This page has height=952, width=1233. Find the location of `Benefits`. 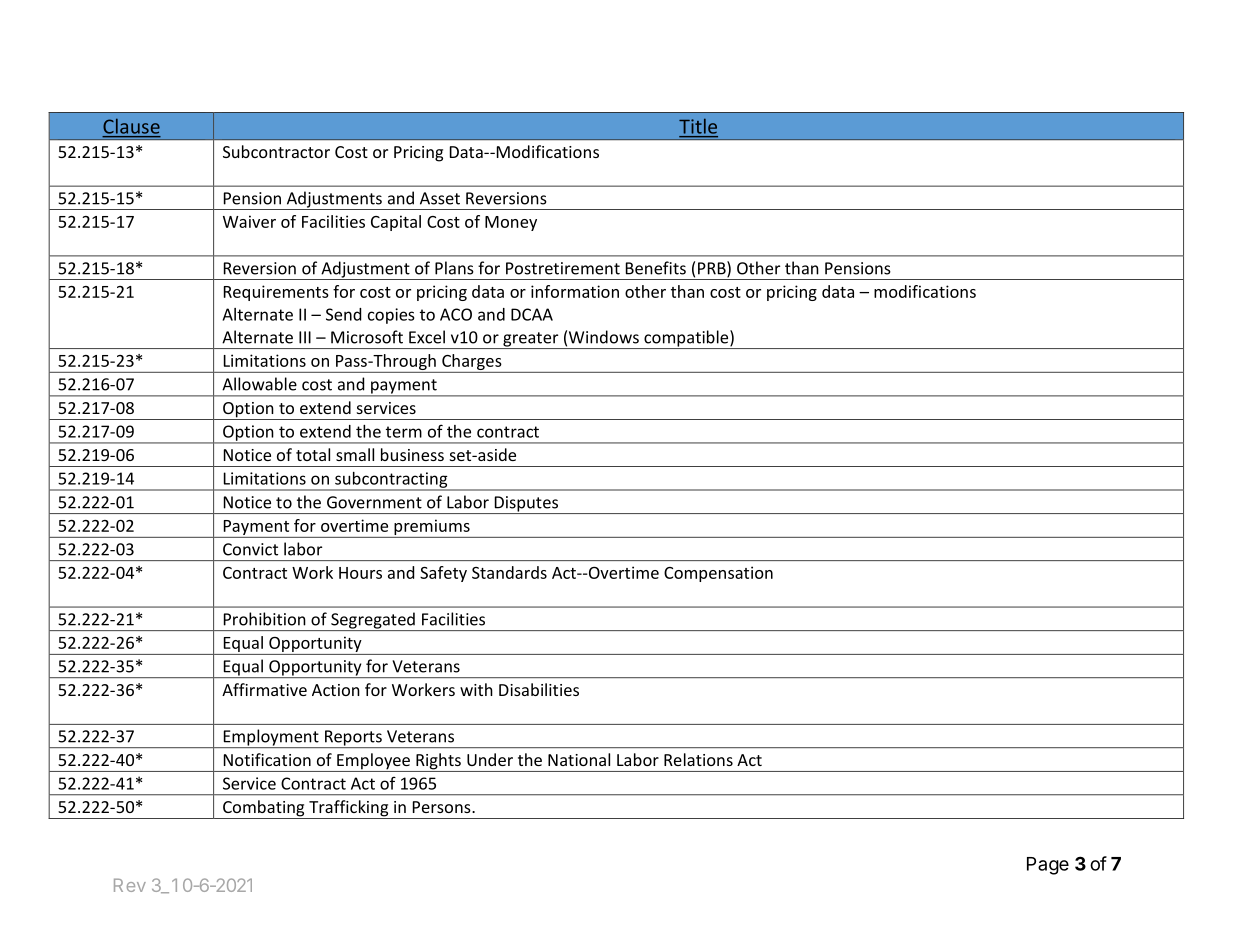

Benefits is located at coordinates (656, 268).
